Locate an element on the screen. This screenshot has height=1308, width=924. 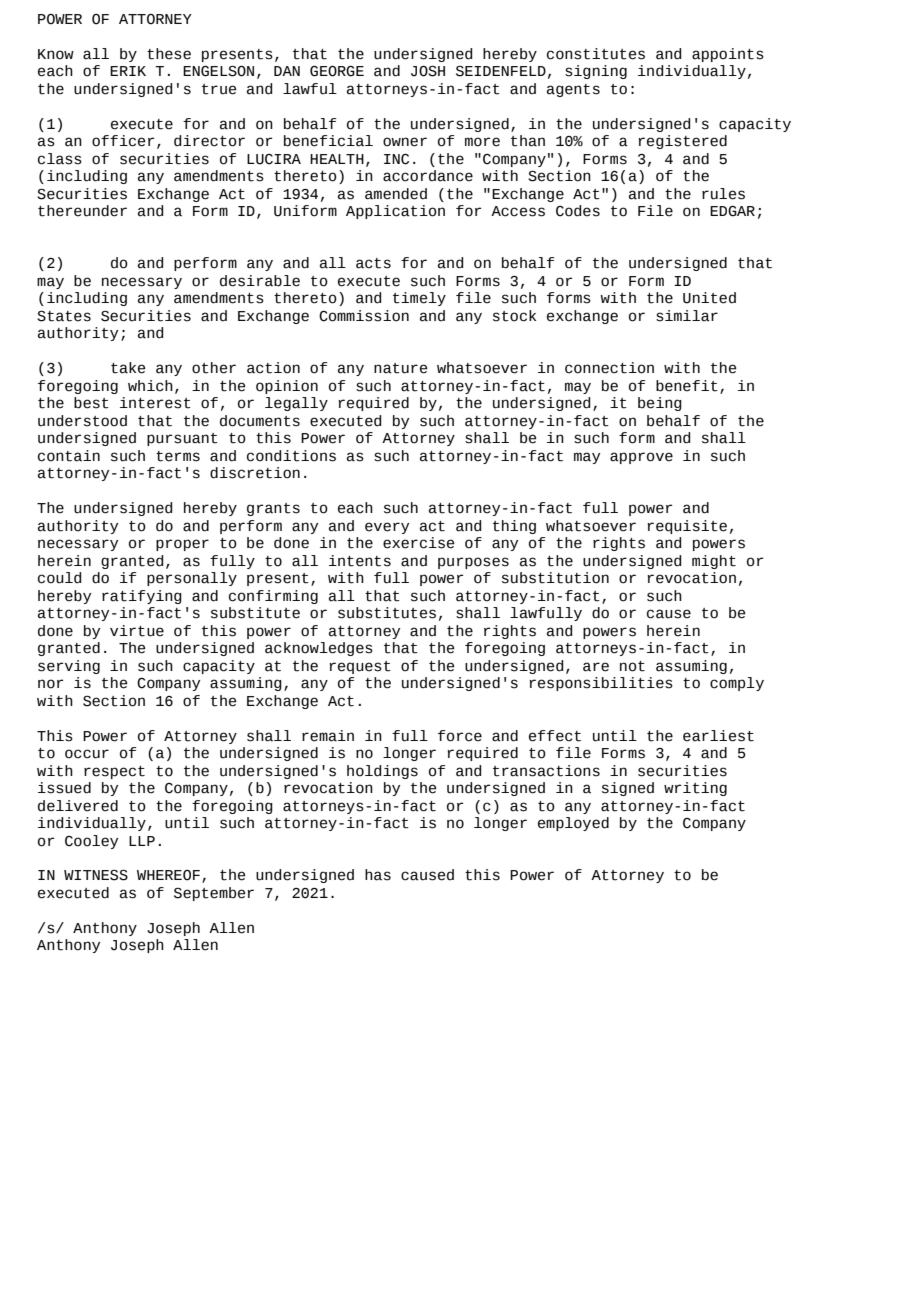
request is located at coordinates (360, 667).
